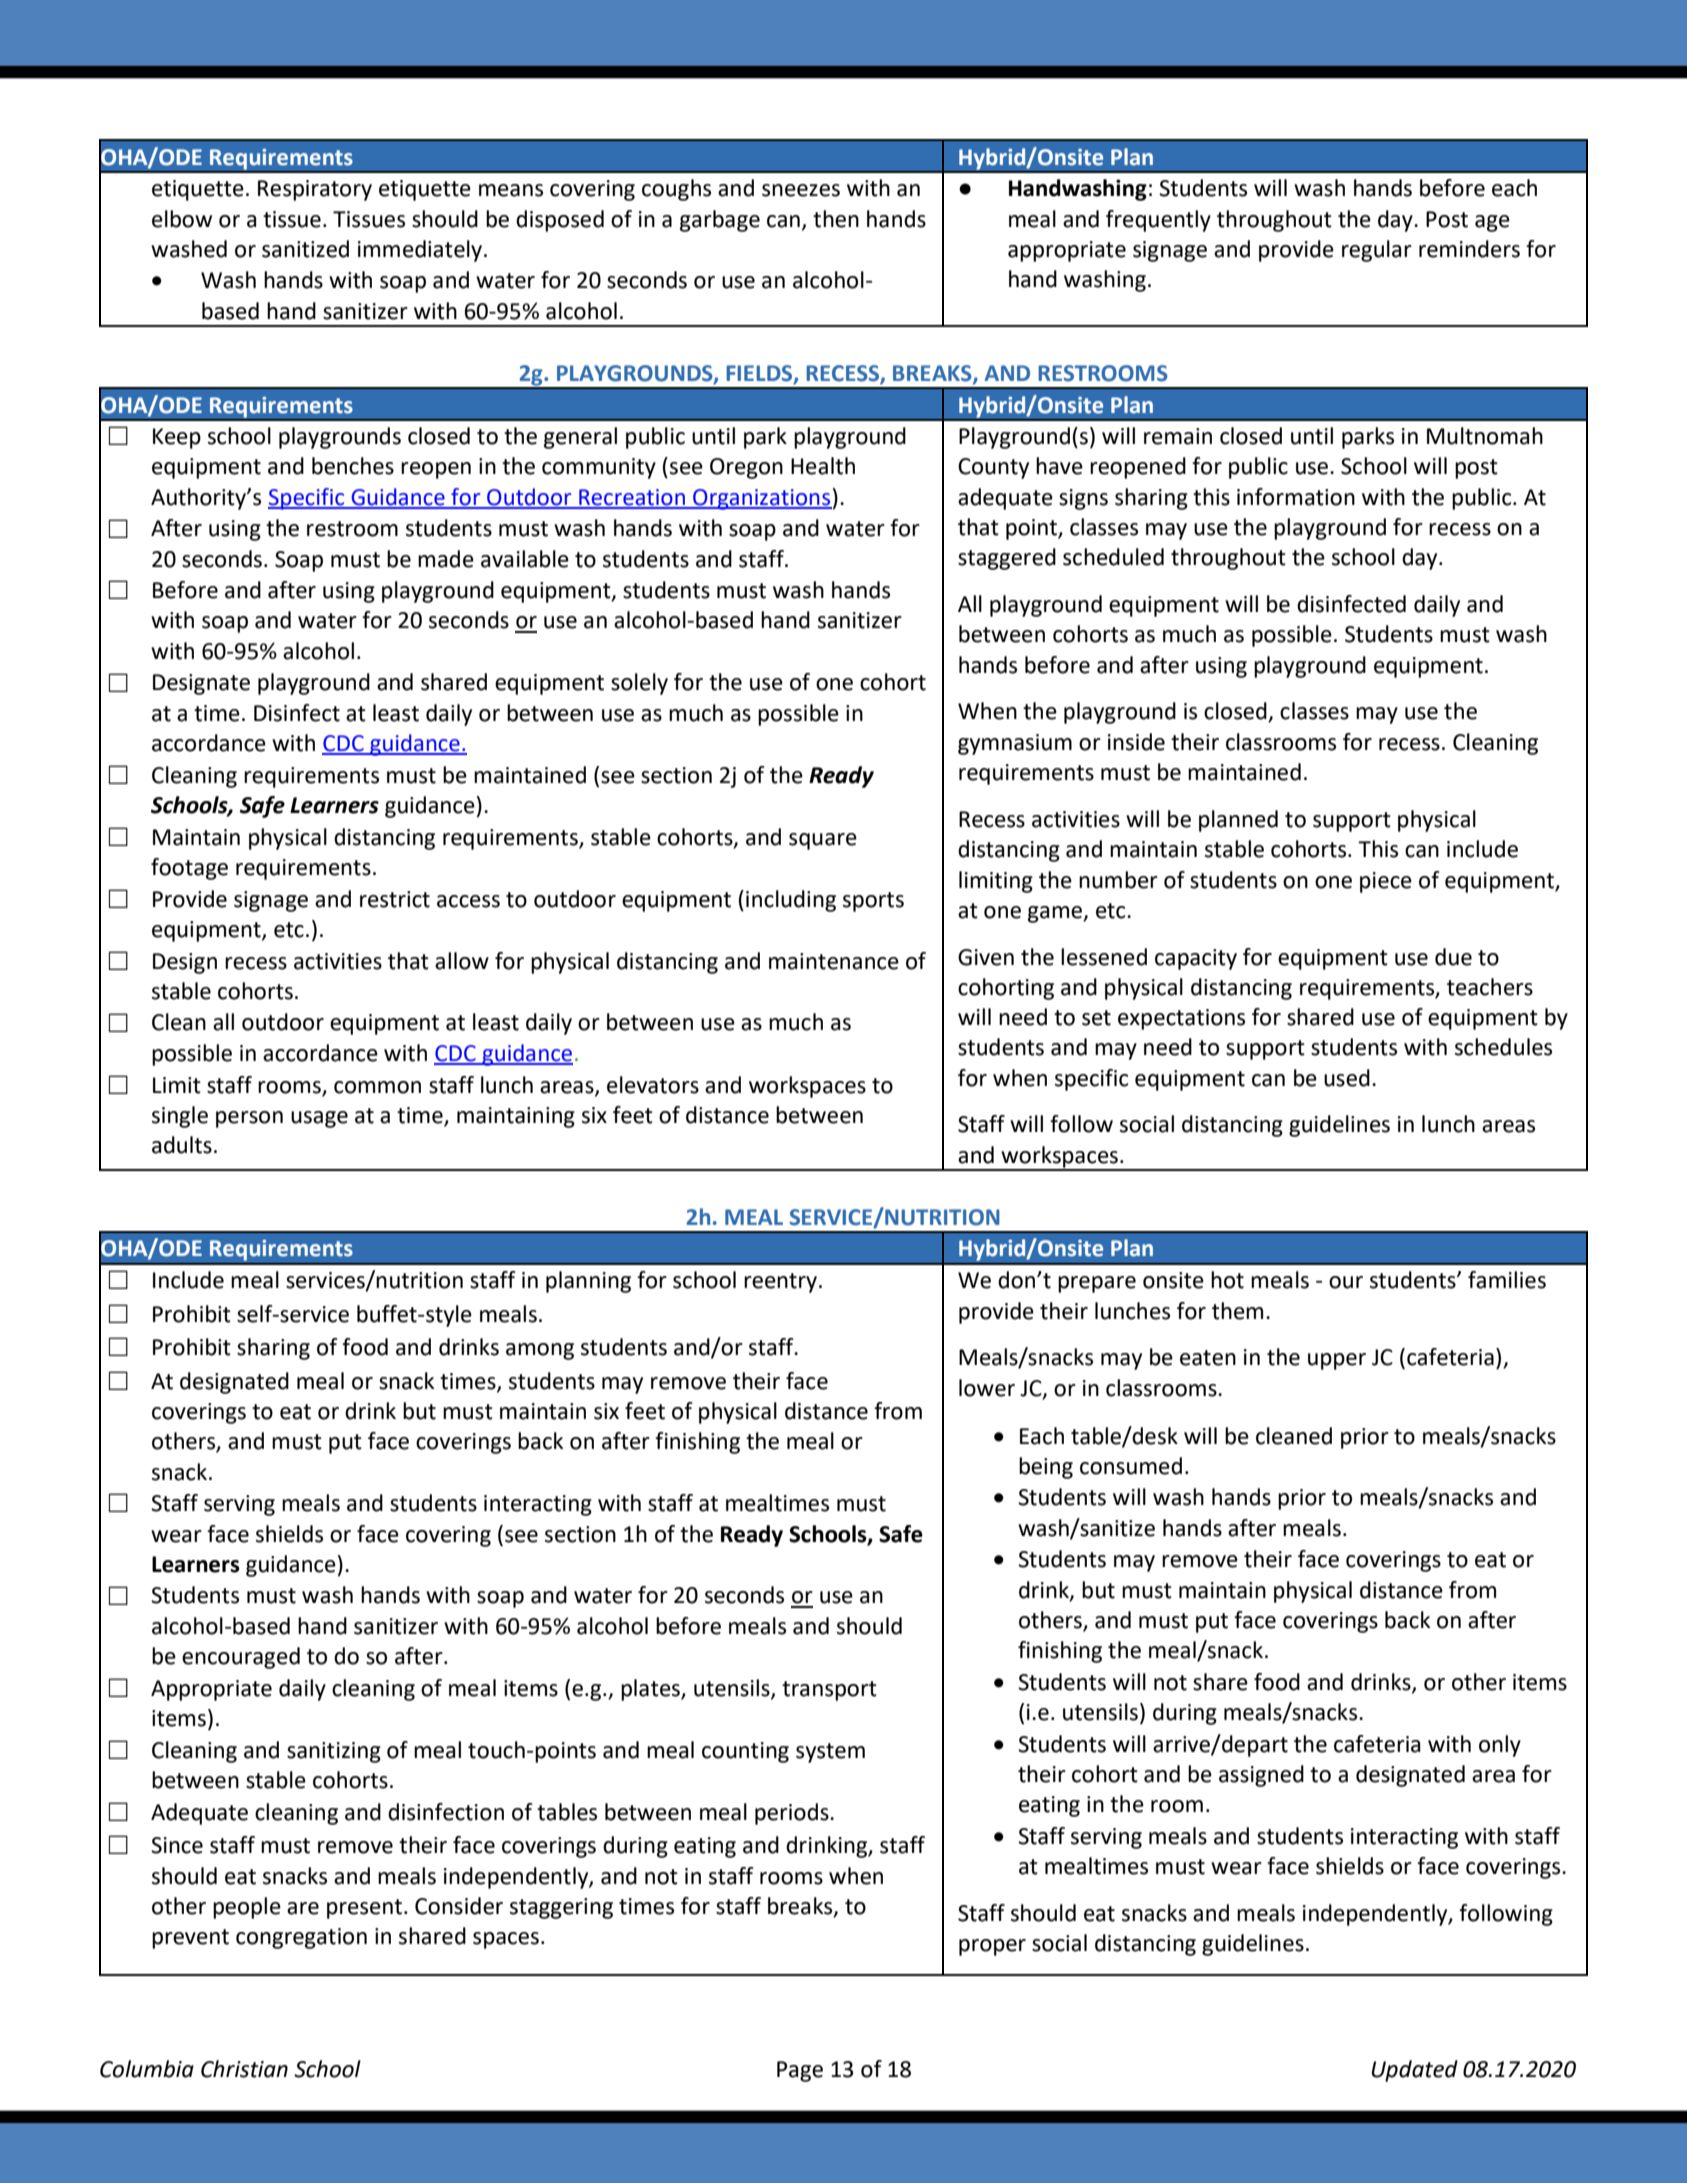 Image resolution: width=1687 pixels, height=2183 pixels. What do you see at coordinates (315, 190) in the image?
I see `Respiratory` at bounding box center [315, 190].
